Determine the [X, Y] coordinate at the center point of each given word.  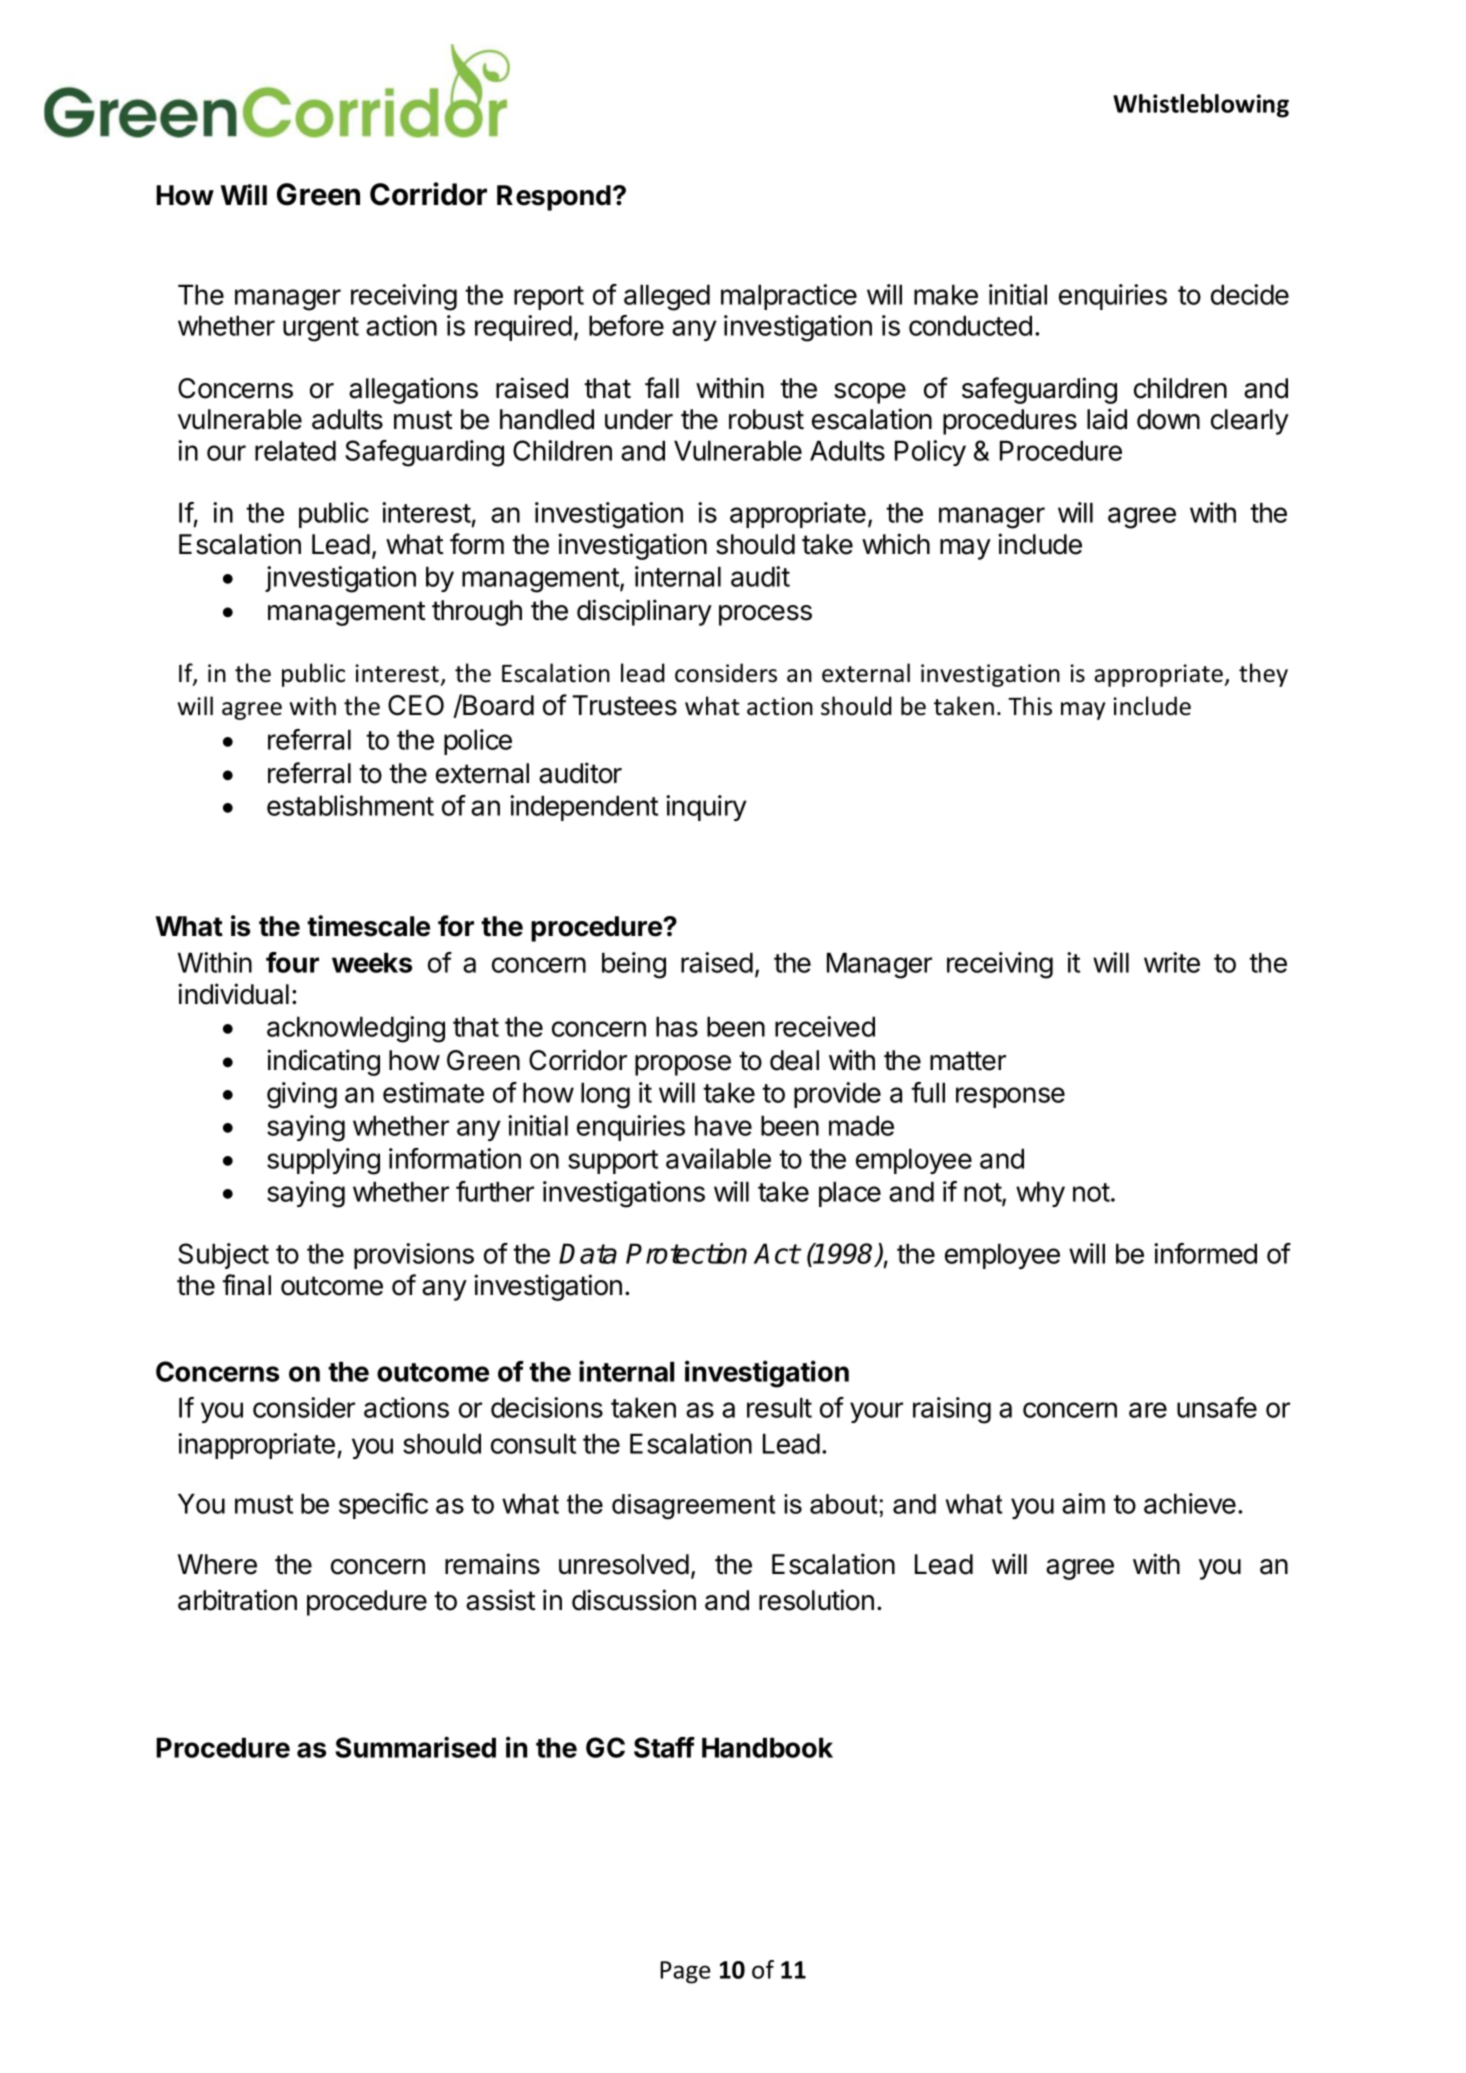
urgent [321, 329]
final [246, 1285]
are [1148, 1410]
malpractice [789, 297]
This [1030, 706]
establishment [350, 805]
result [779, 1407]
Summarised [415, 1747]
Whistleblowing [1201, 106]
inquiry [706, 808]
